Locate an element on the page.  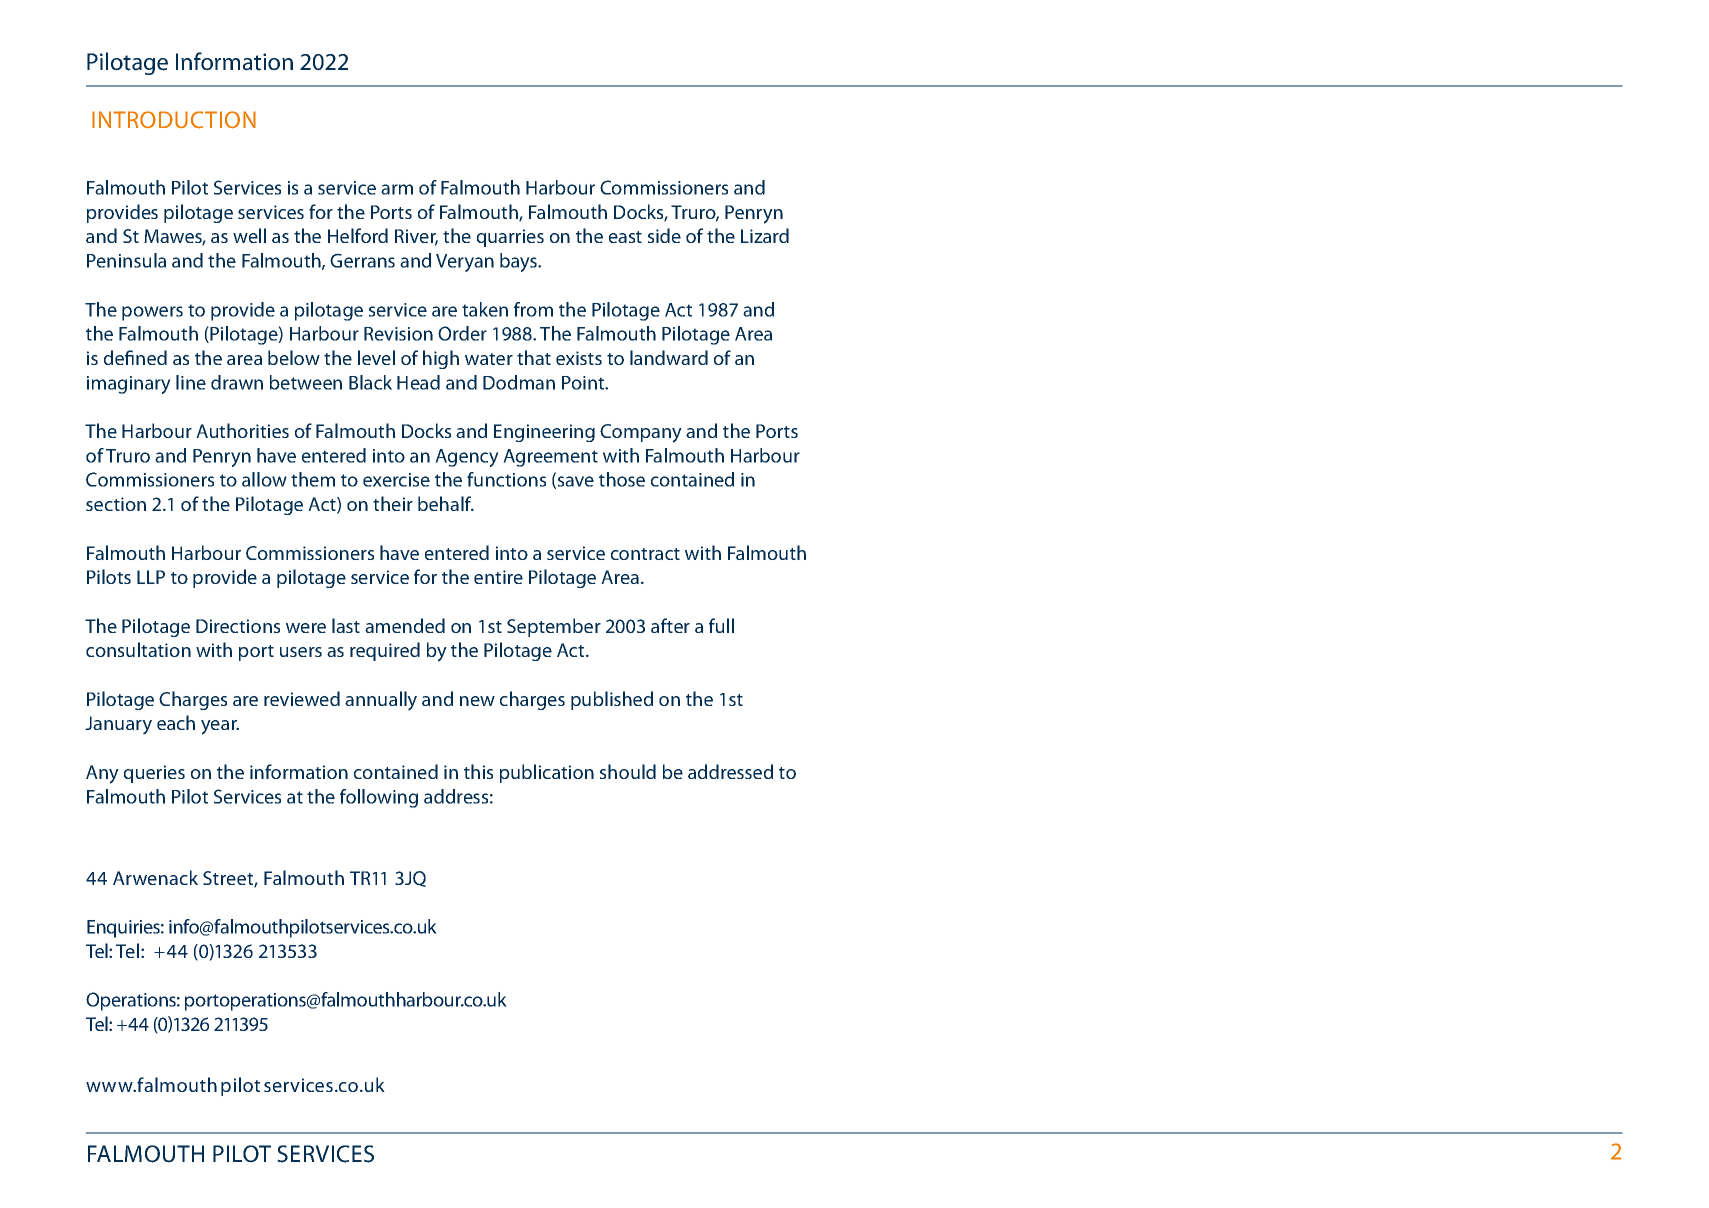
queries is located at coordinates (154, 774).
